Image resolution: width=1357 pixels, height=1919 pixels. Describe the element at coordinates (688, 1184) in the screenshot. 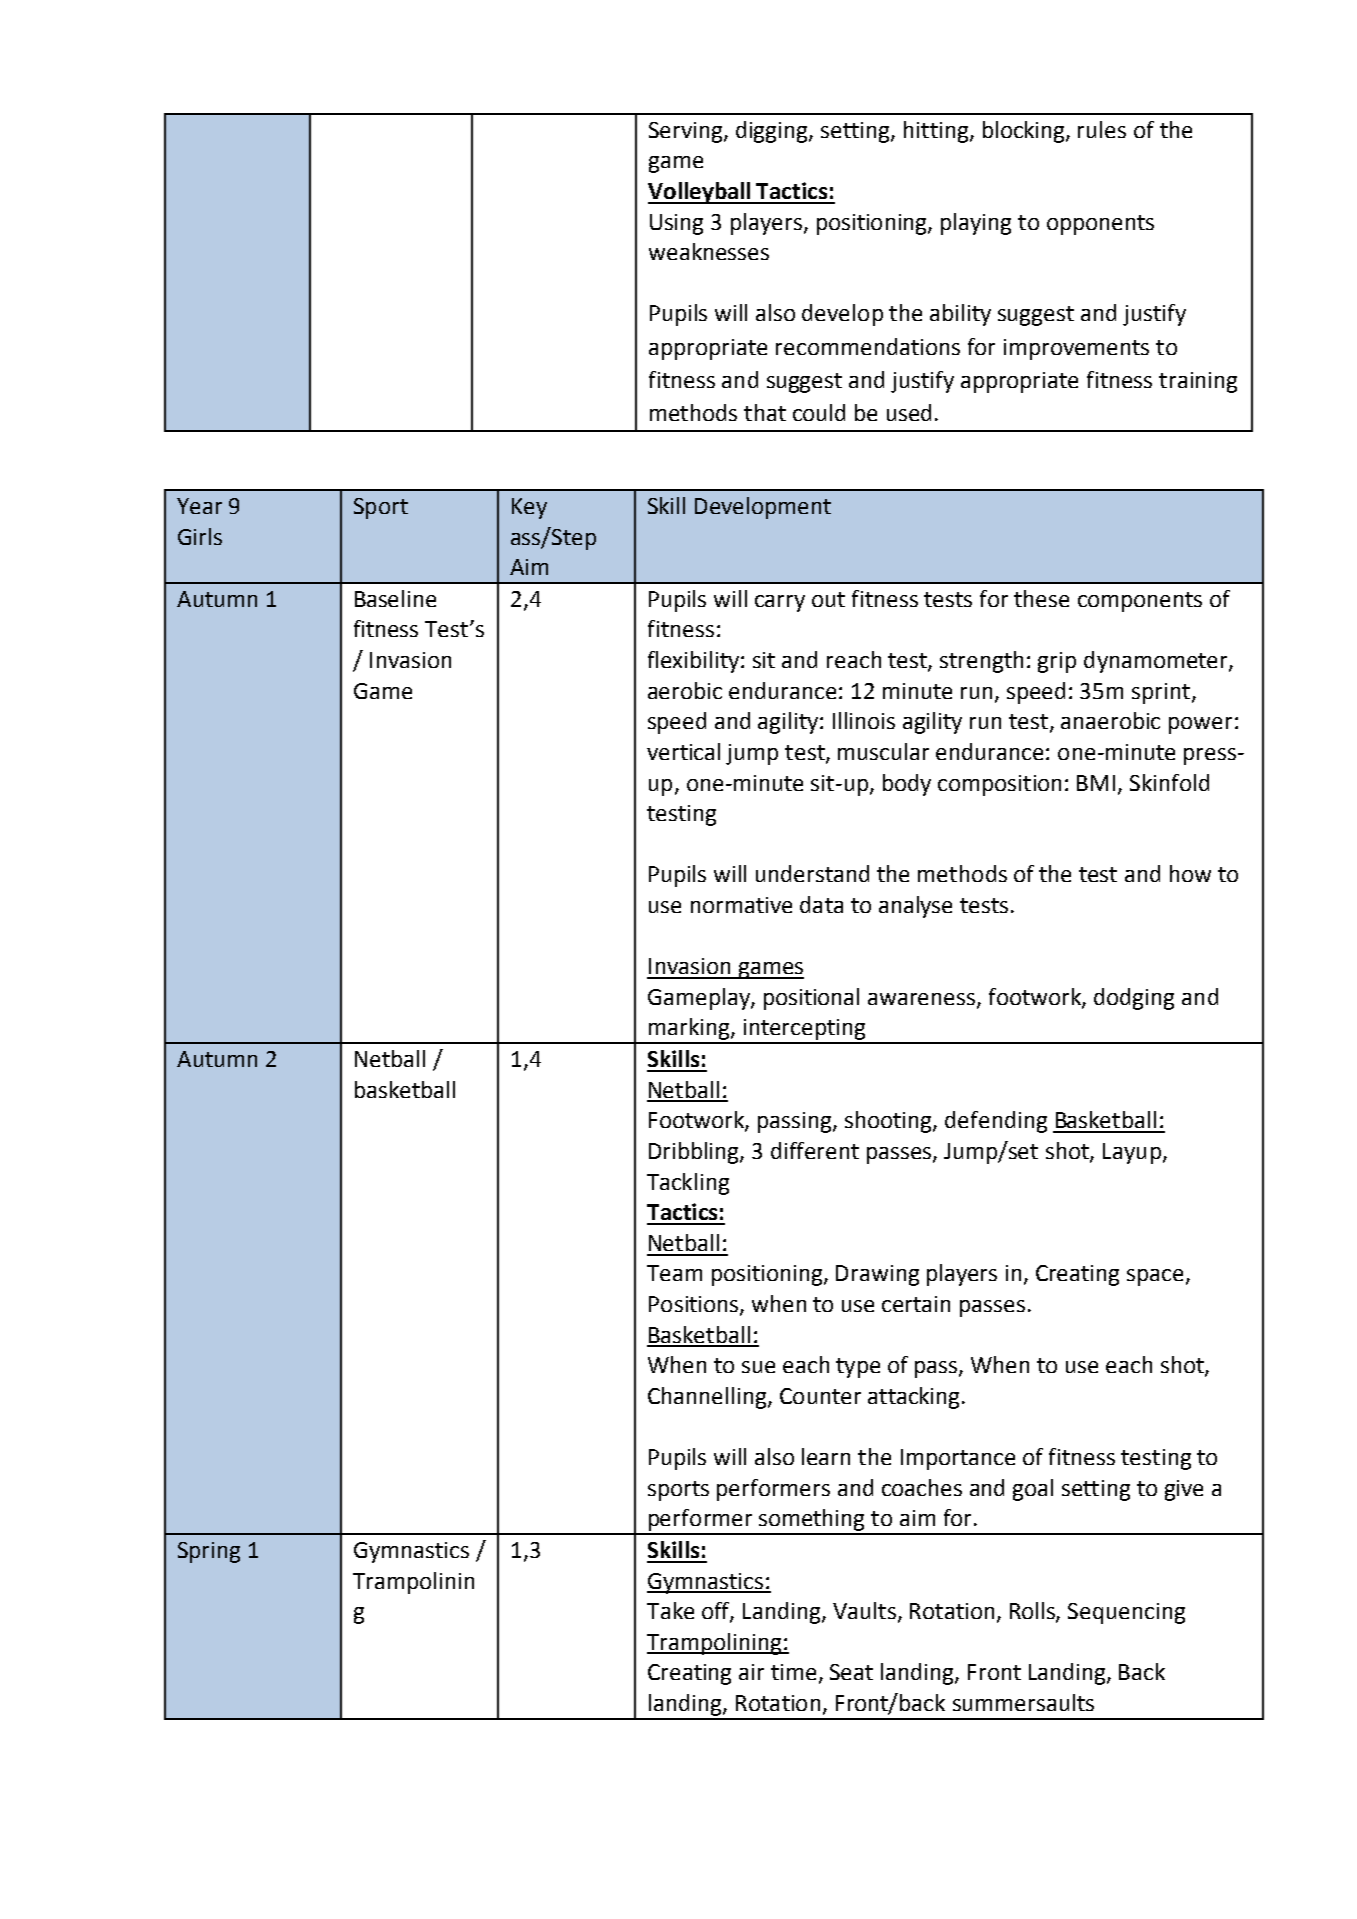

I see `Tackling` at that location.
